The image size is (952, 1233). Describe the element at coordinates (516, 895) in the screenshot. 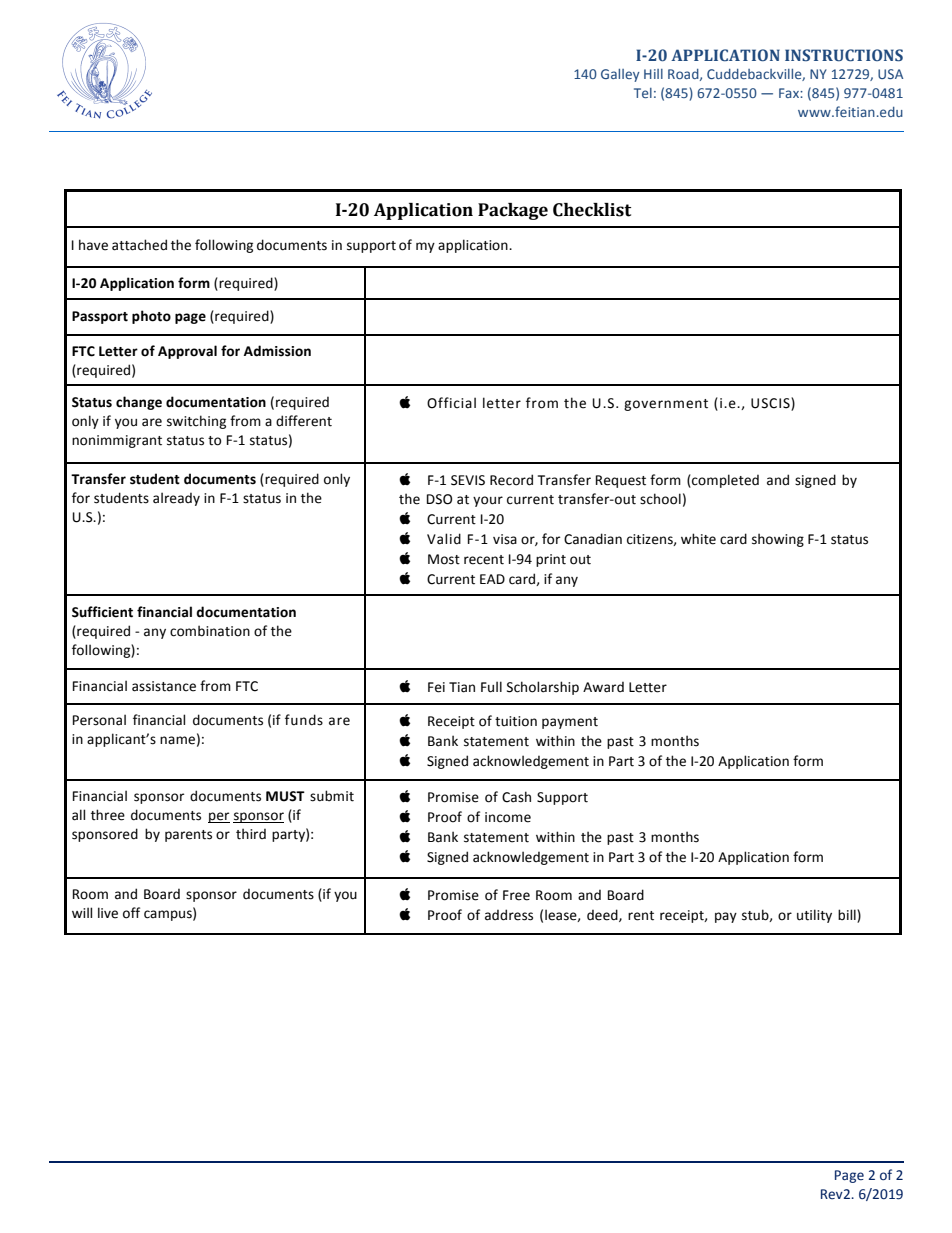

I see `Free` at that location.
